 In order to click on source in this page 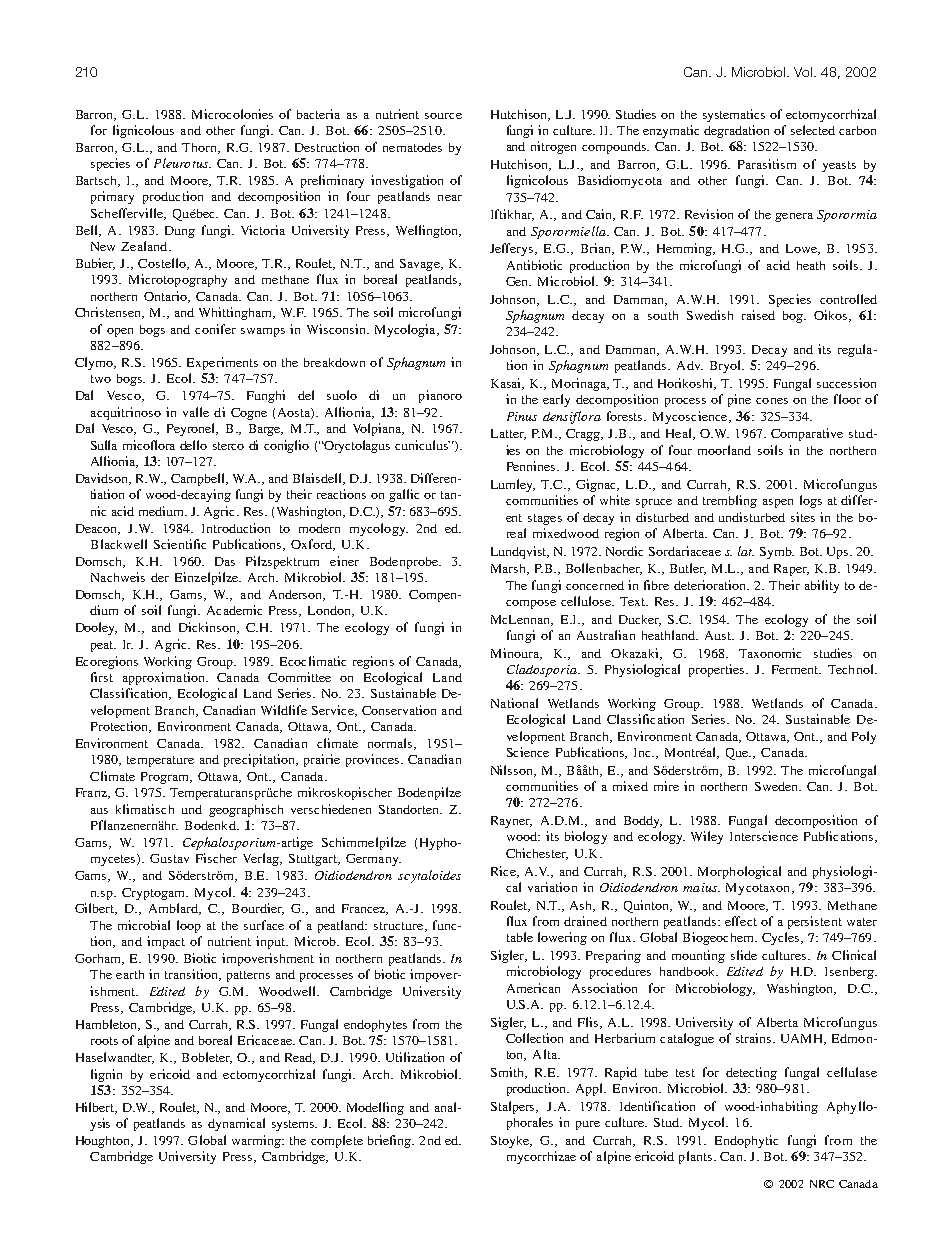, I will do `click(443, 116)`.
